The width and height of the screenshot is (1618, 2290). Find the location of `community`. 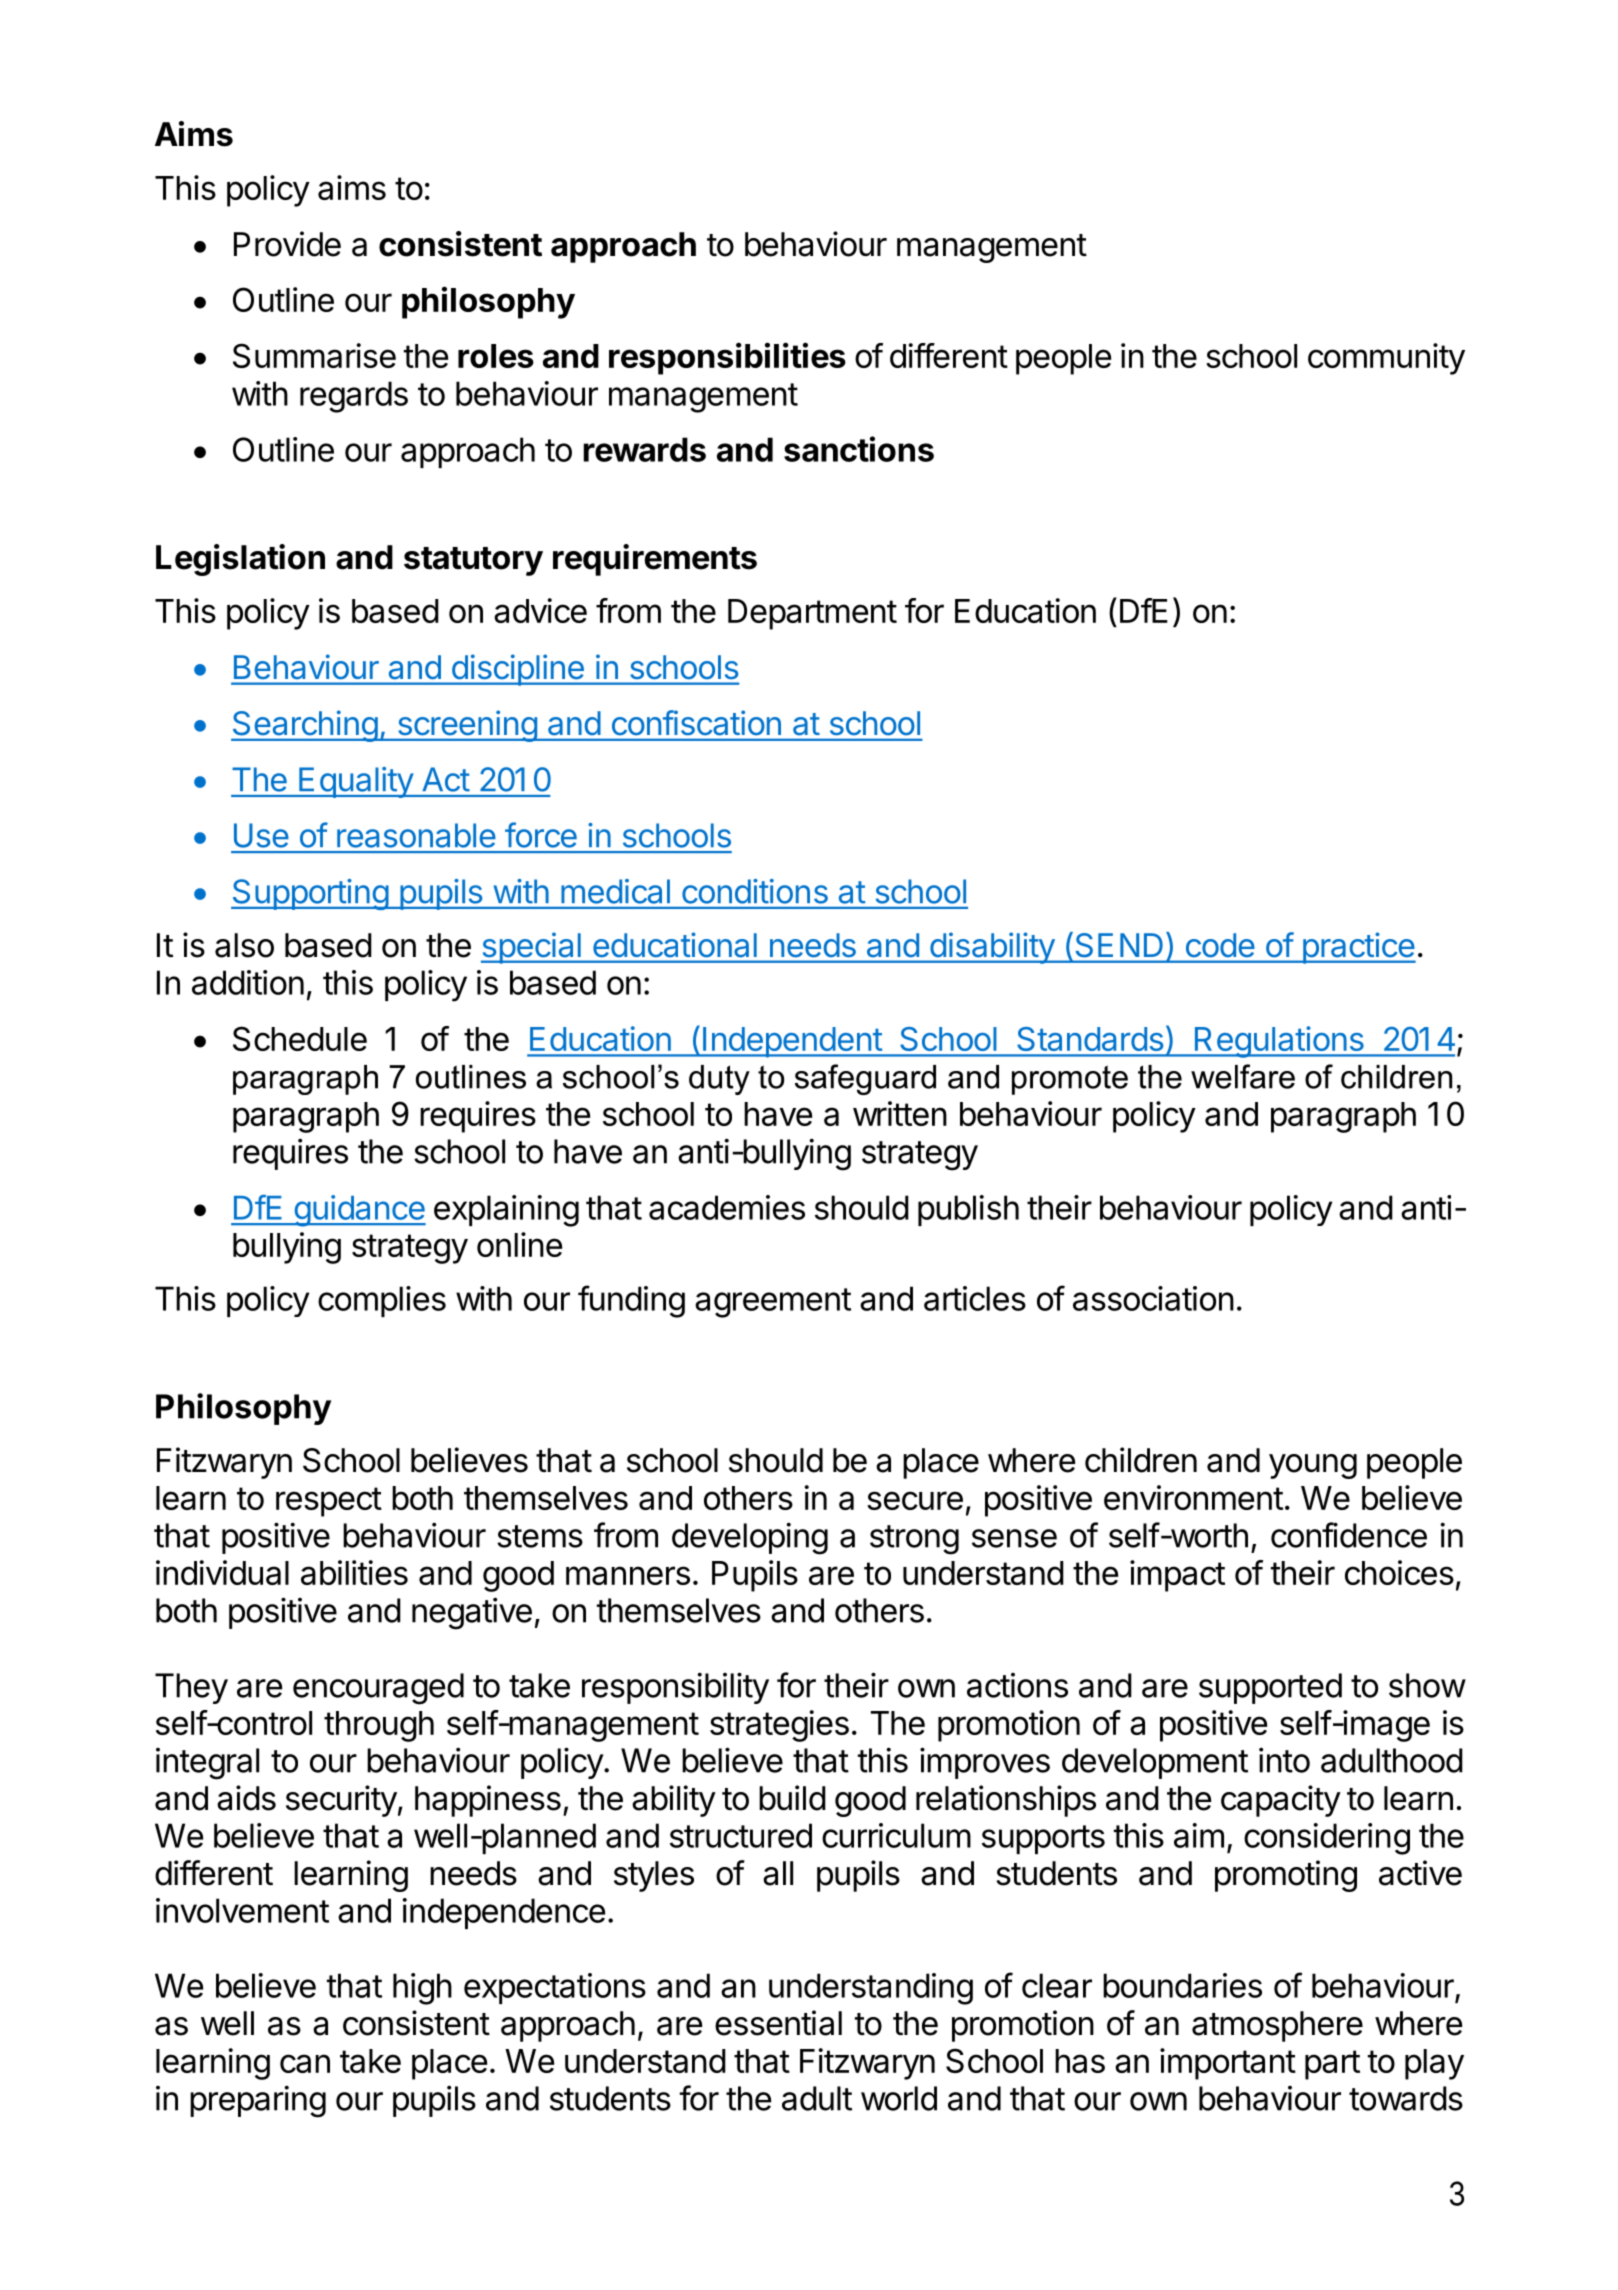

community is located at coordinates (1386, 359).
